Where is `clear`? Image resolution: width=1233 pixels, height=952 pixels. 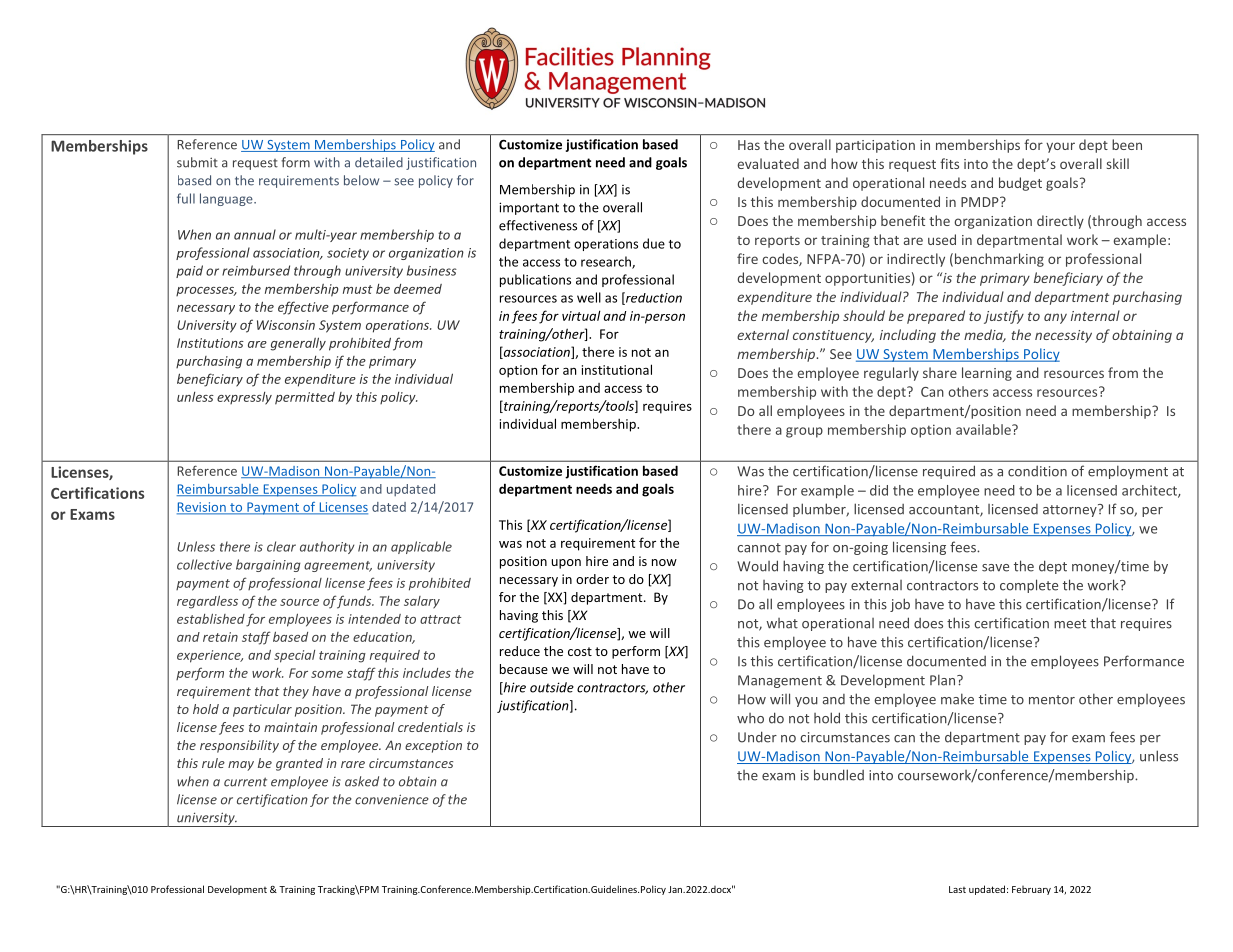
clear is located at coordinates (281, 546).
